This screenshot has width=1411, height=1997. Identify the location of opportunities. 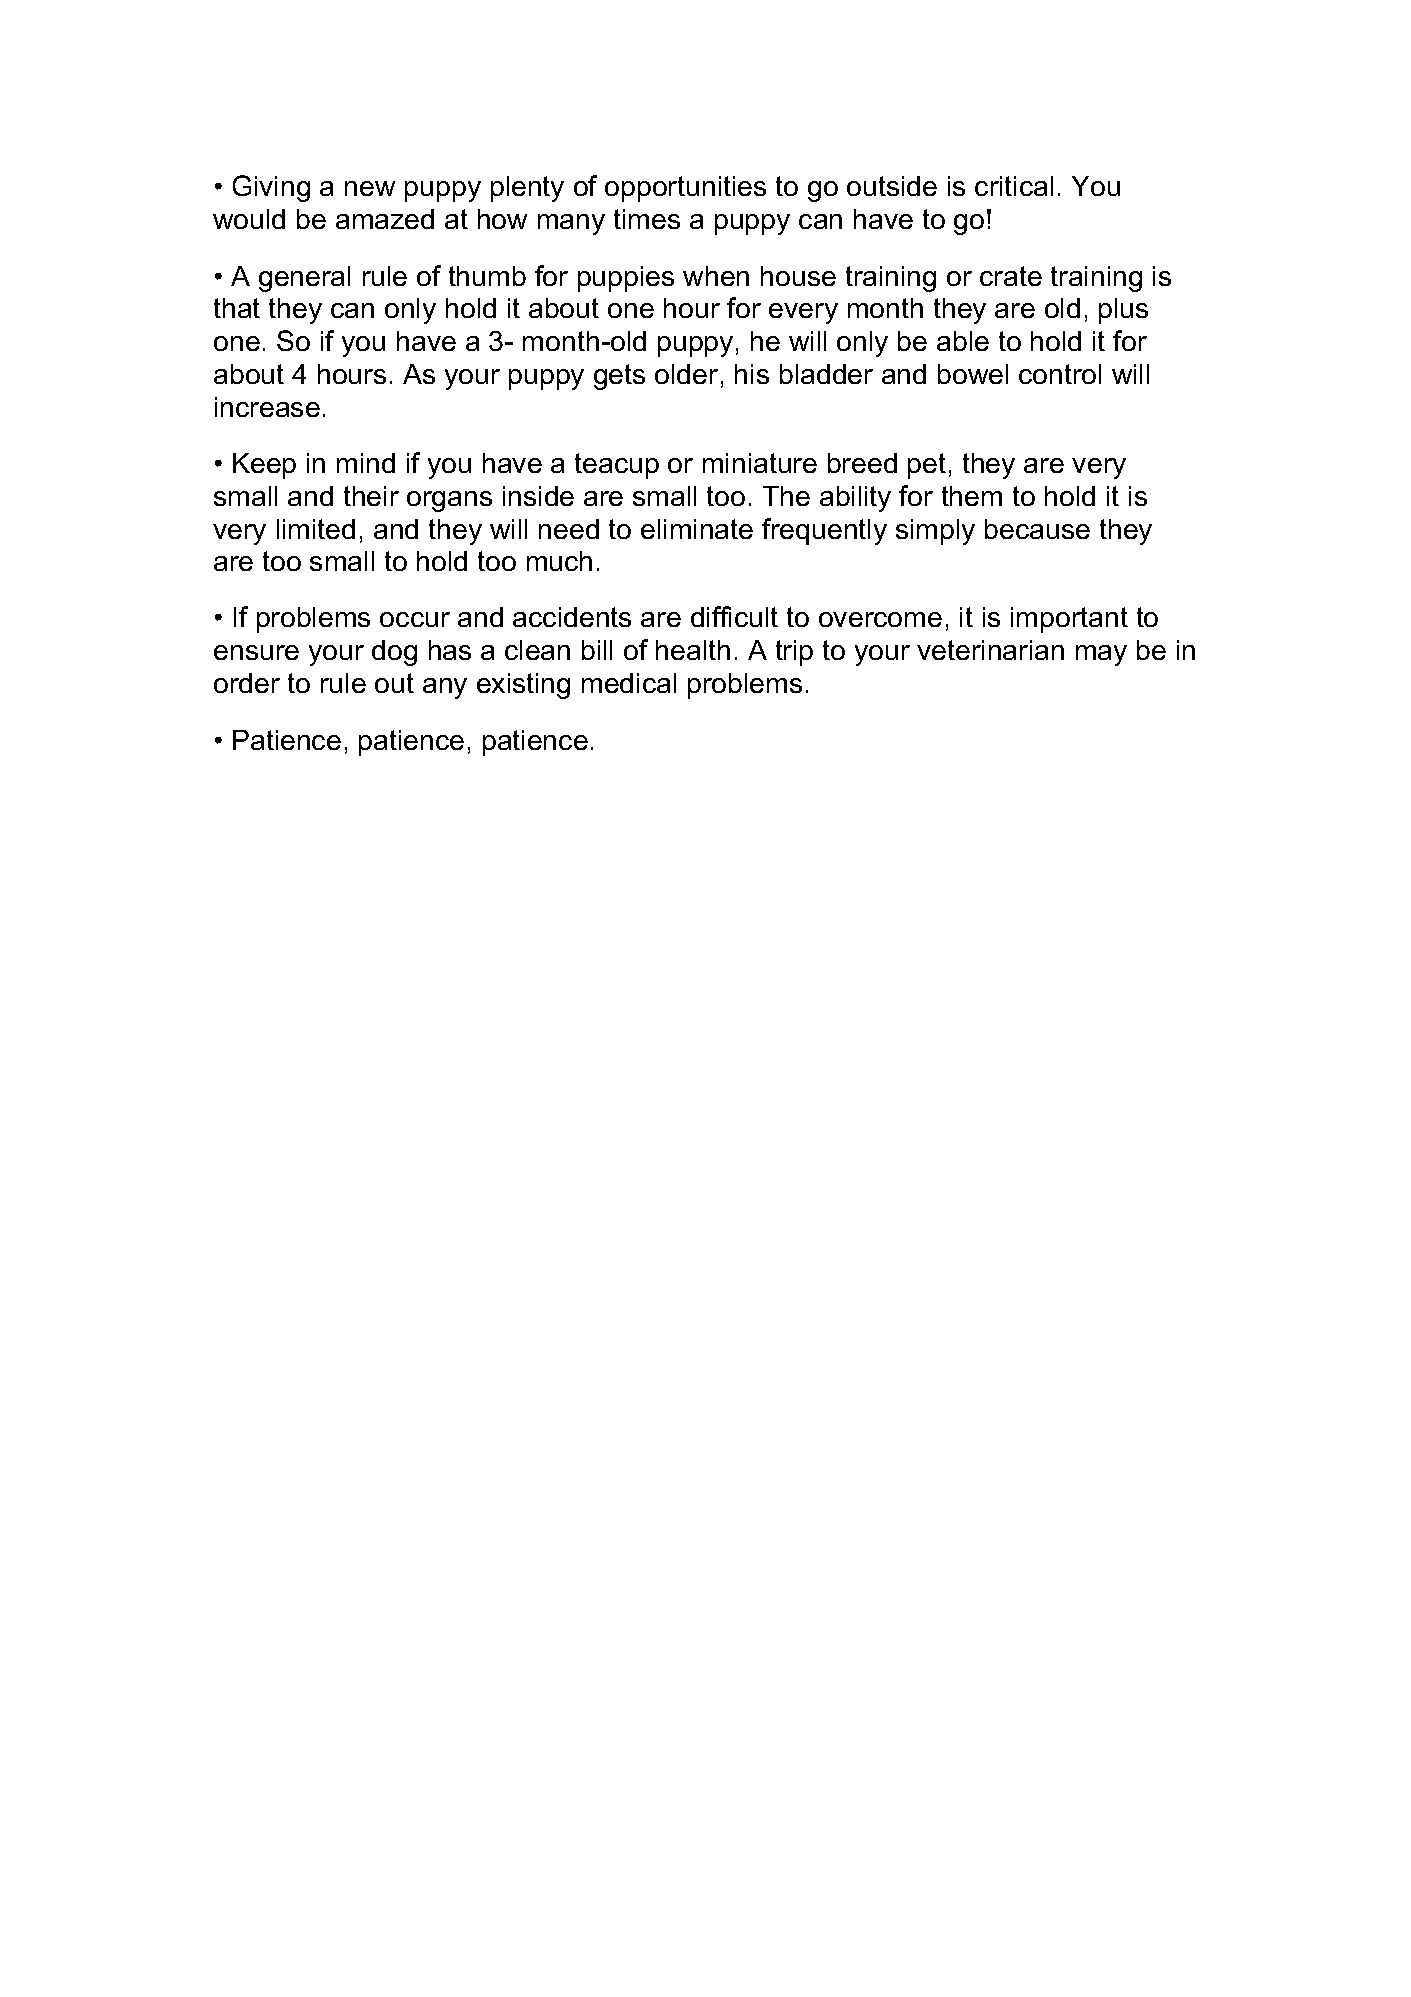
(685, 189).
